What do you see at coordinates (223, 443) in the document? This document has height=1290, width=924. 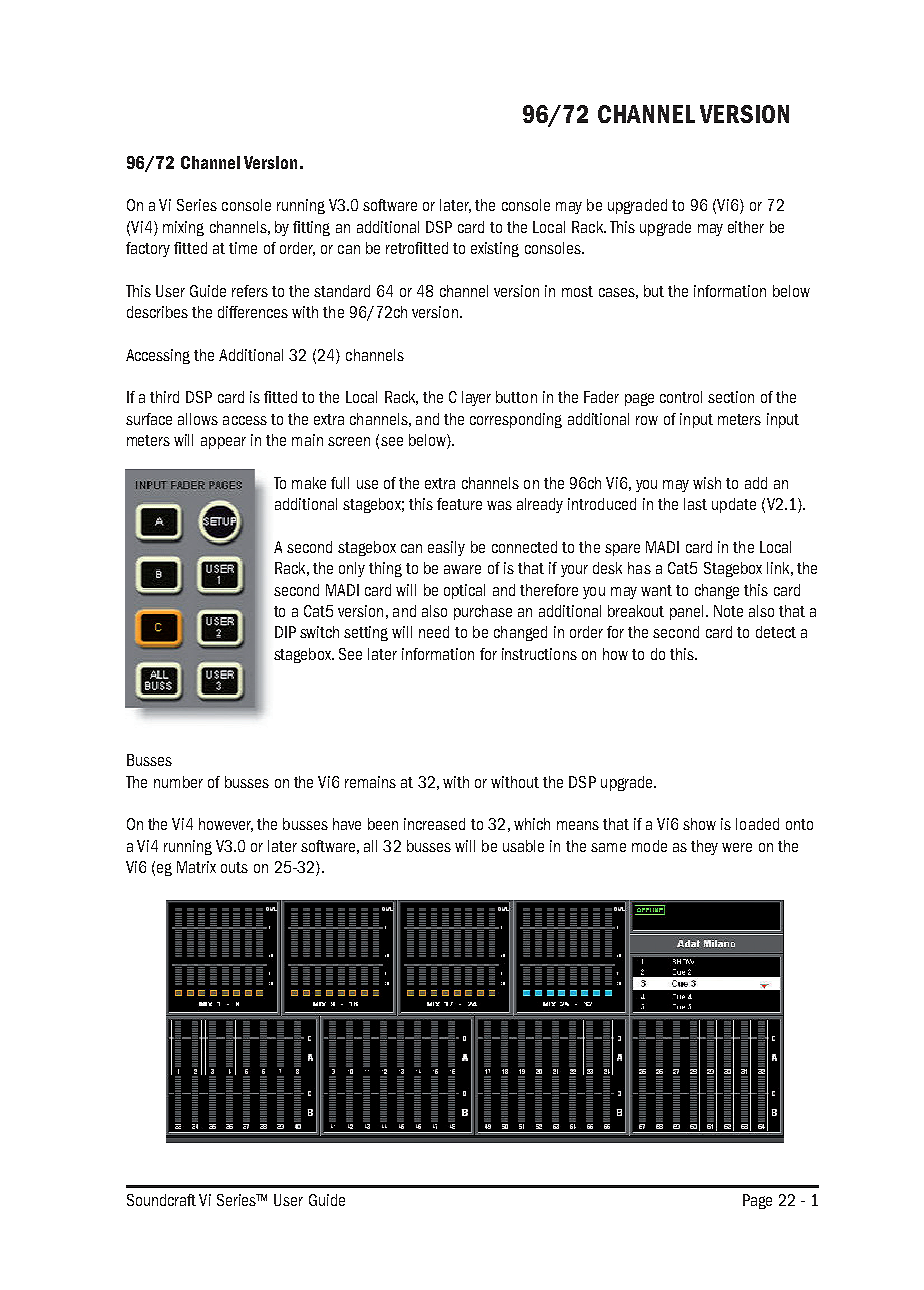 I see `appear` at bounding box center [223, 443].
